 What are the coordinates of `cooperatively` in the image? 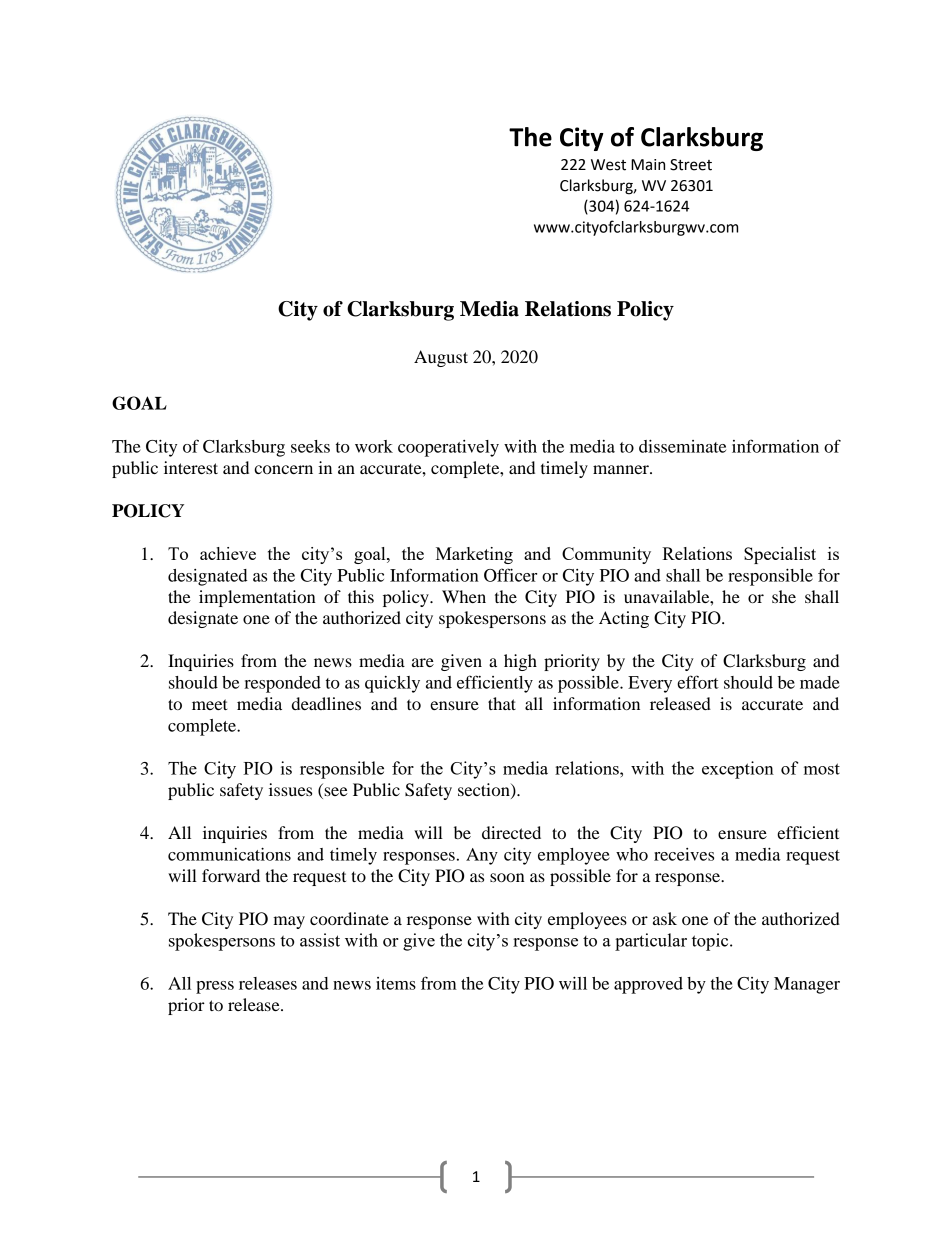 It's located at (448, 448).
